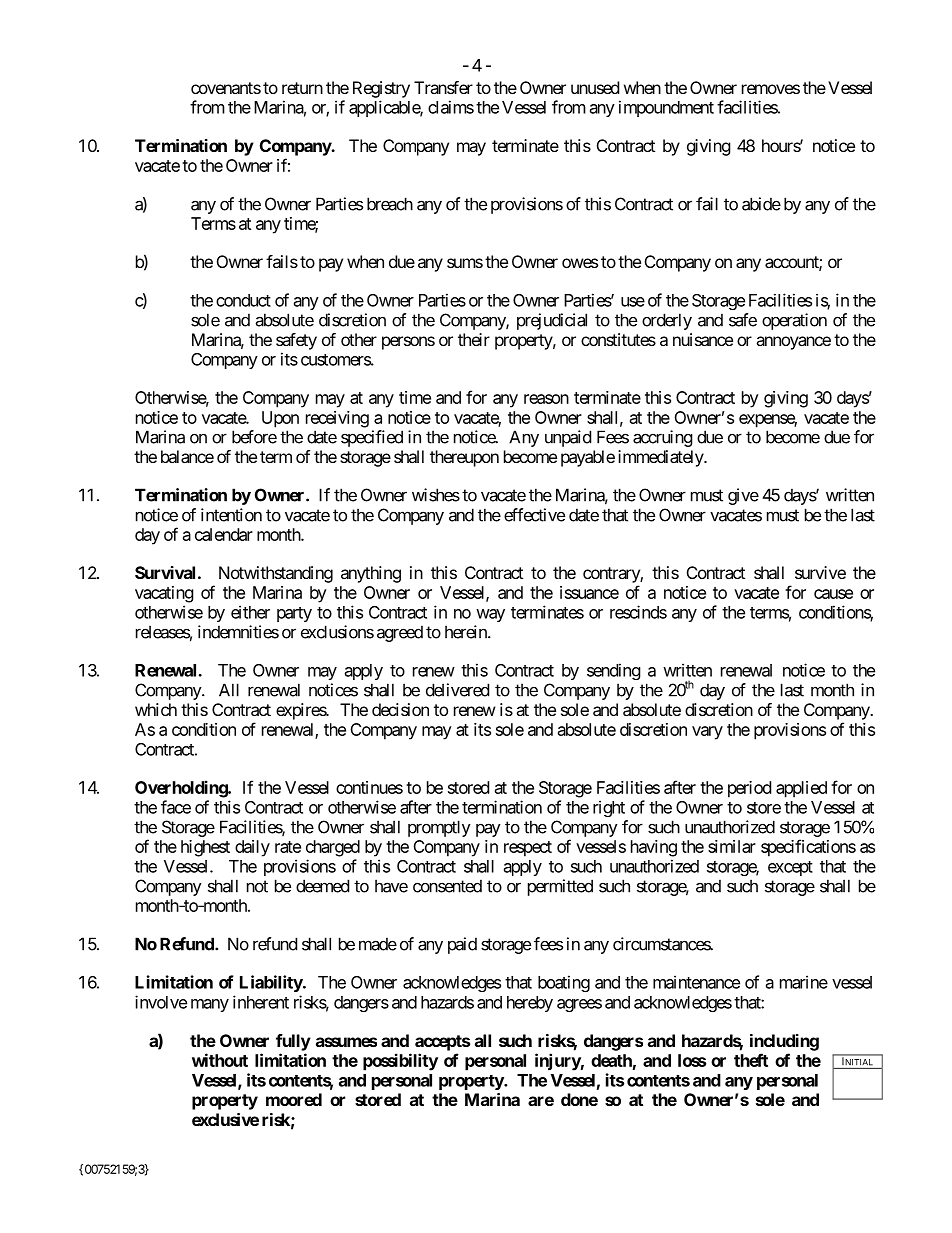 Image resolution: width=952 pixels, height=1233 pixels. What do you see at coordinates (250, 612) in the screenshot?
I see `either` at bounding box center [250, 612].
